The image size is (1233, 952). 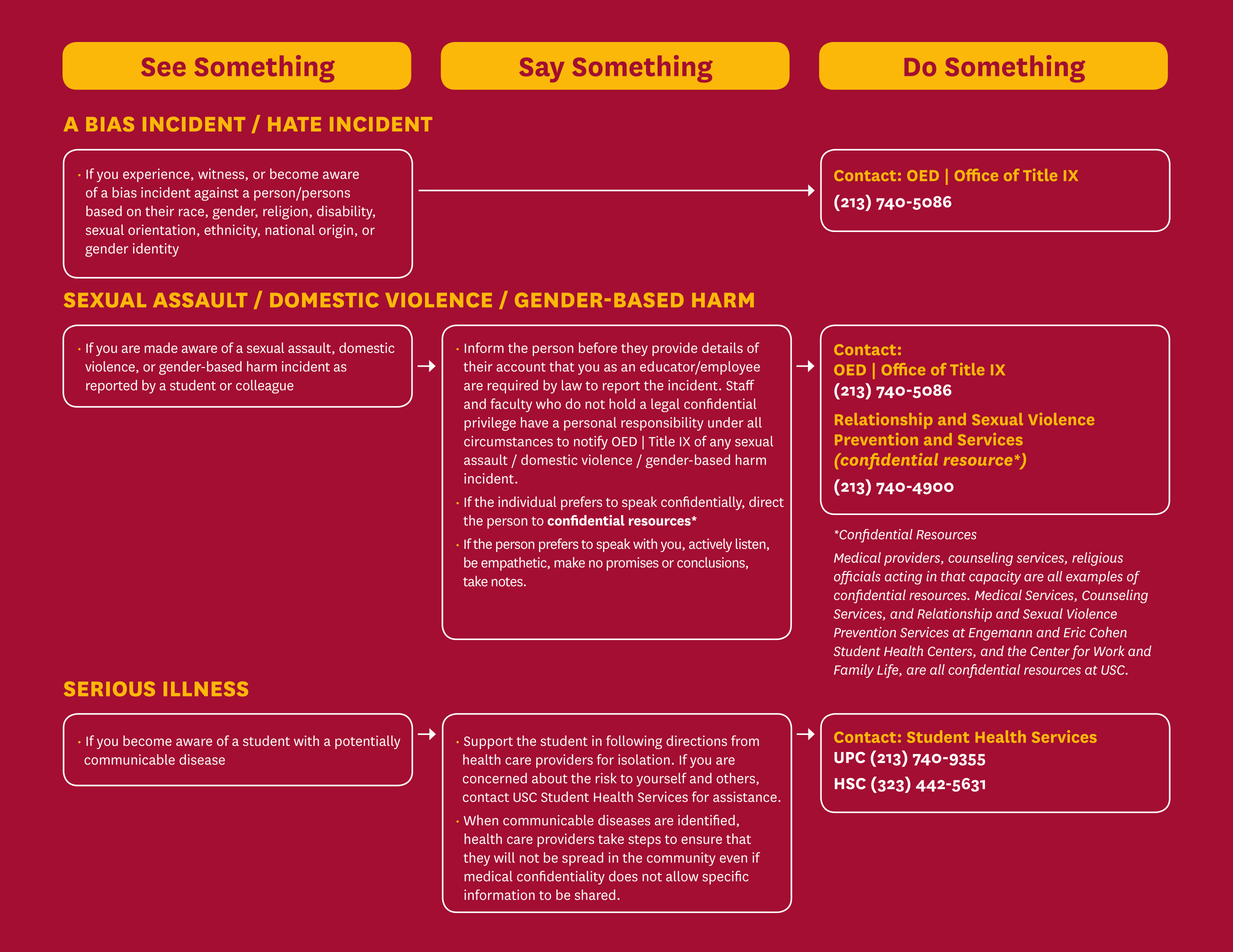 I want to click on hold, so click(x=622, y=403).
